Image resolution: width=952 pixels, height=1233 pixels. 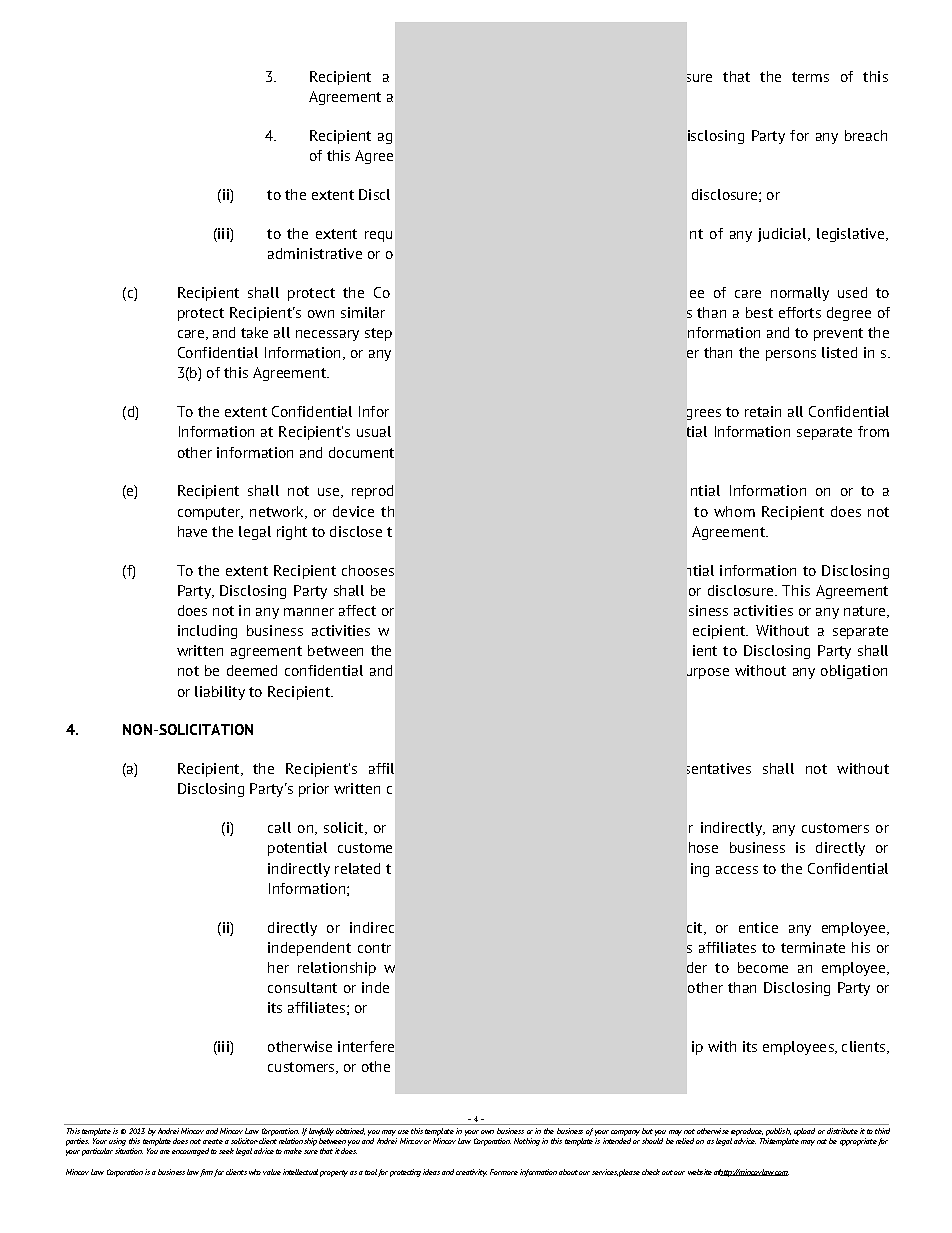 I want to click on appropriate, so click(x=858, y=1142).
